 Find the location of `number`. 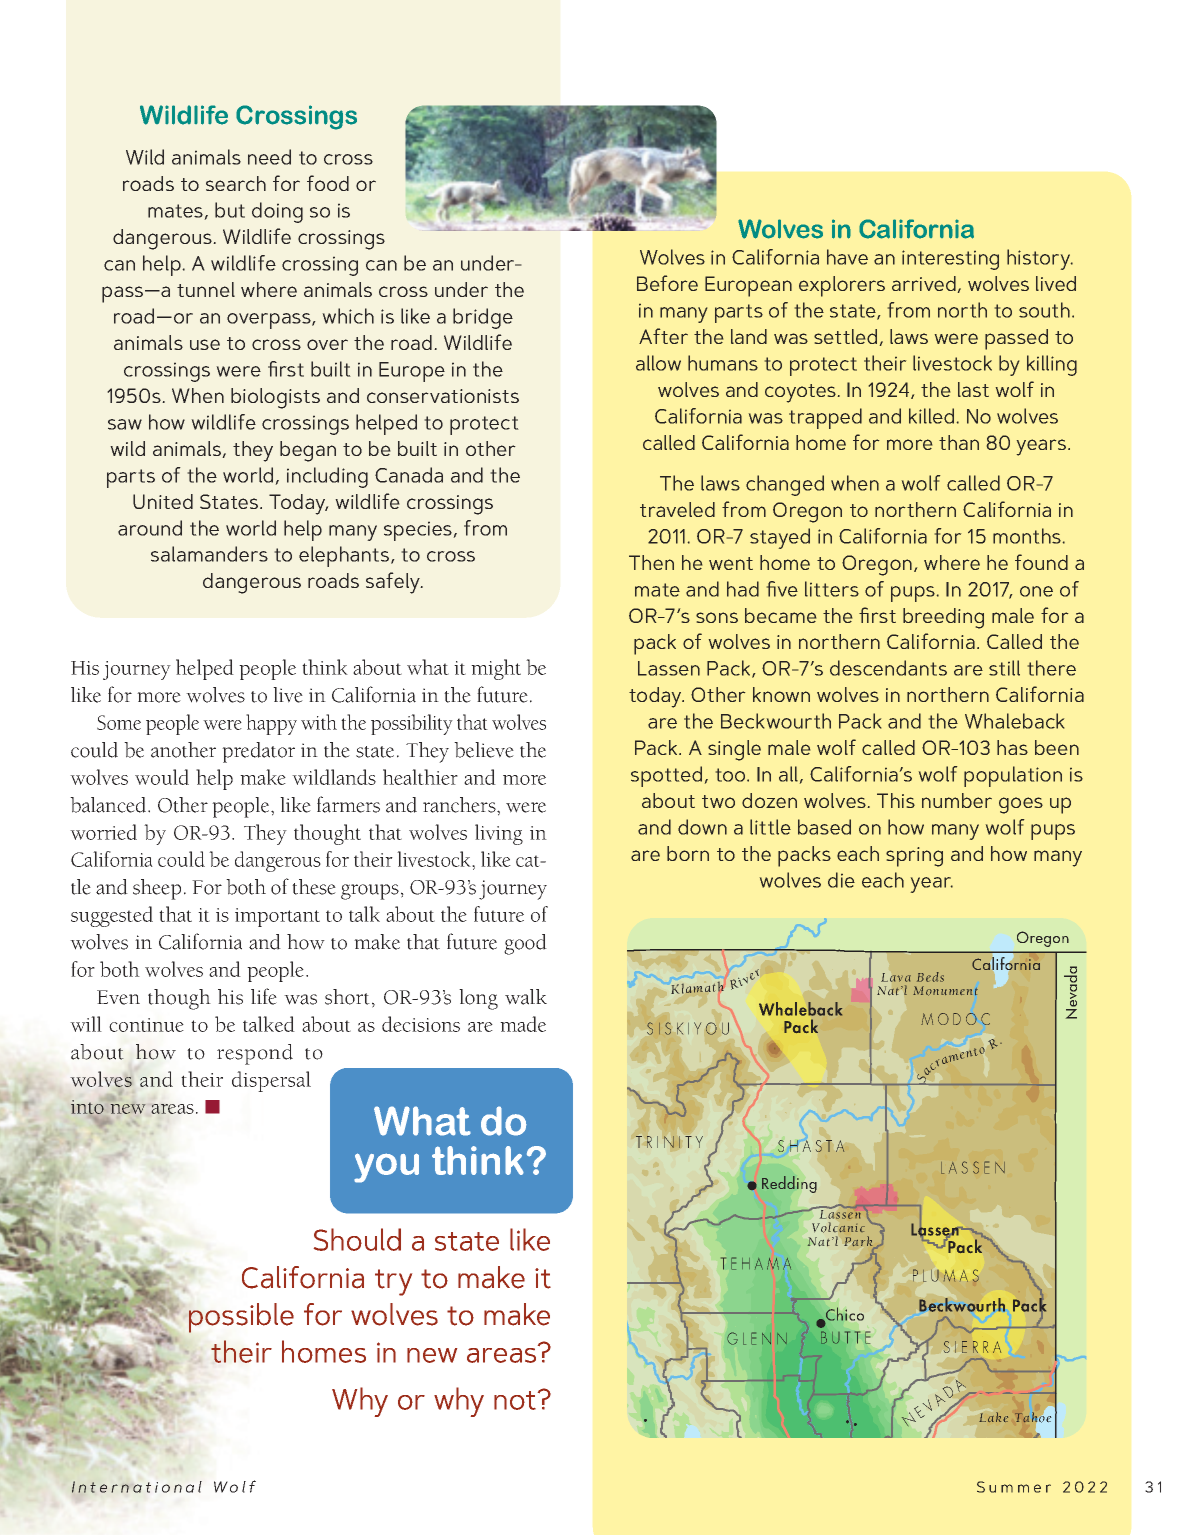

number is located at coordinates (957, 800).
